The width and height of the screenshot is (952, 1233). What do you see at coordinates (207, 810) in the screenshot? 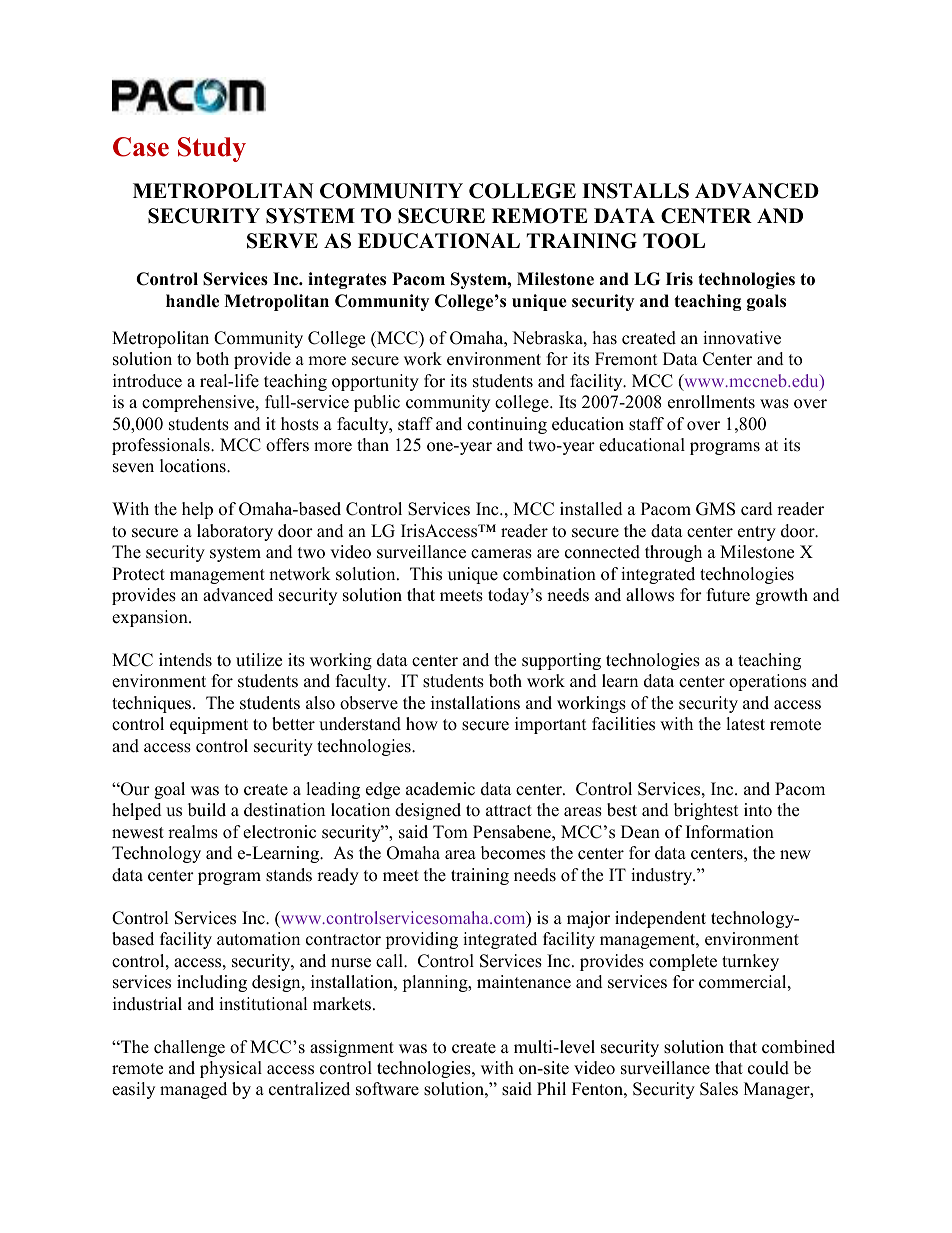
I see `build` at bounding box center [207, 810].
